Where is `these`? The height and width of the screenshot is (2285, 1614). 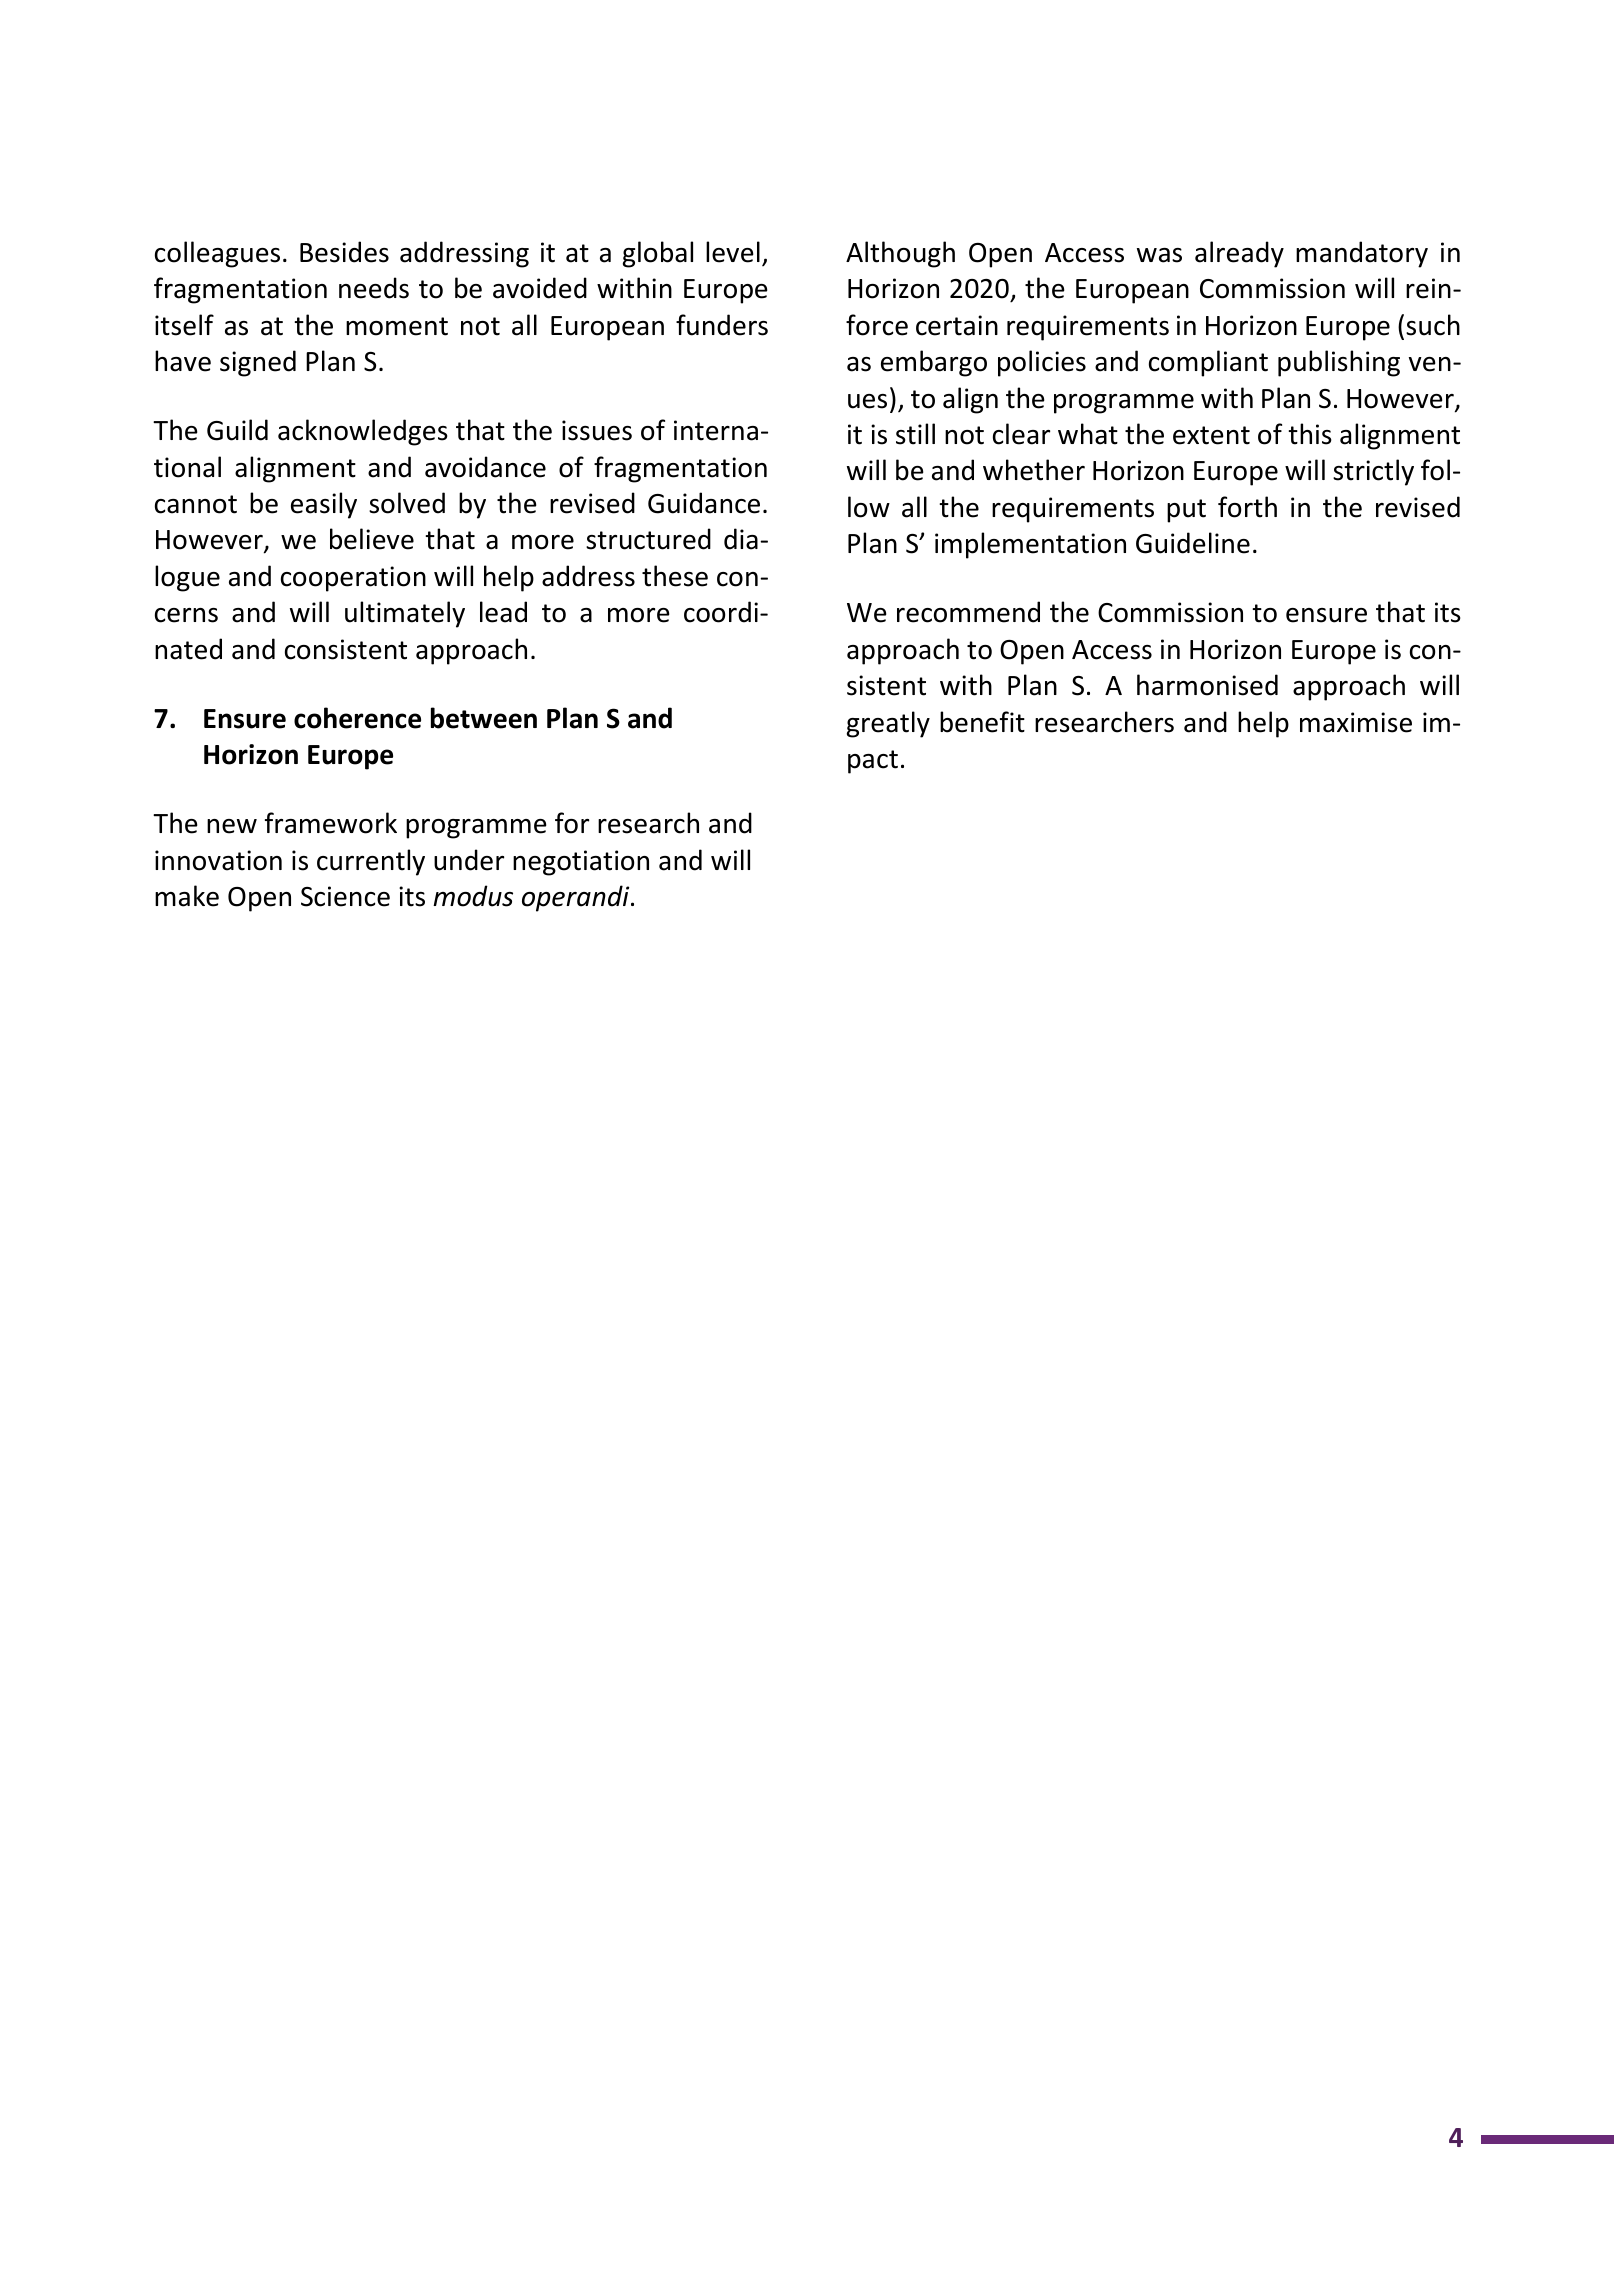
these is located at coordinates (675, 576).
